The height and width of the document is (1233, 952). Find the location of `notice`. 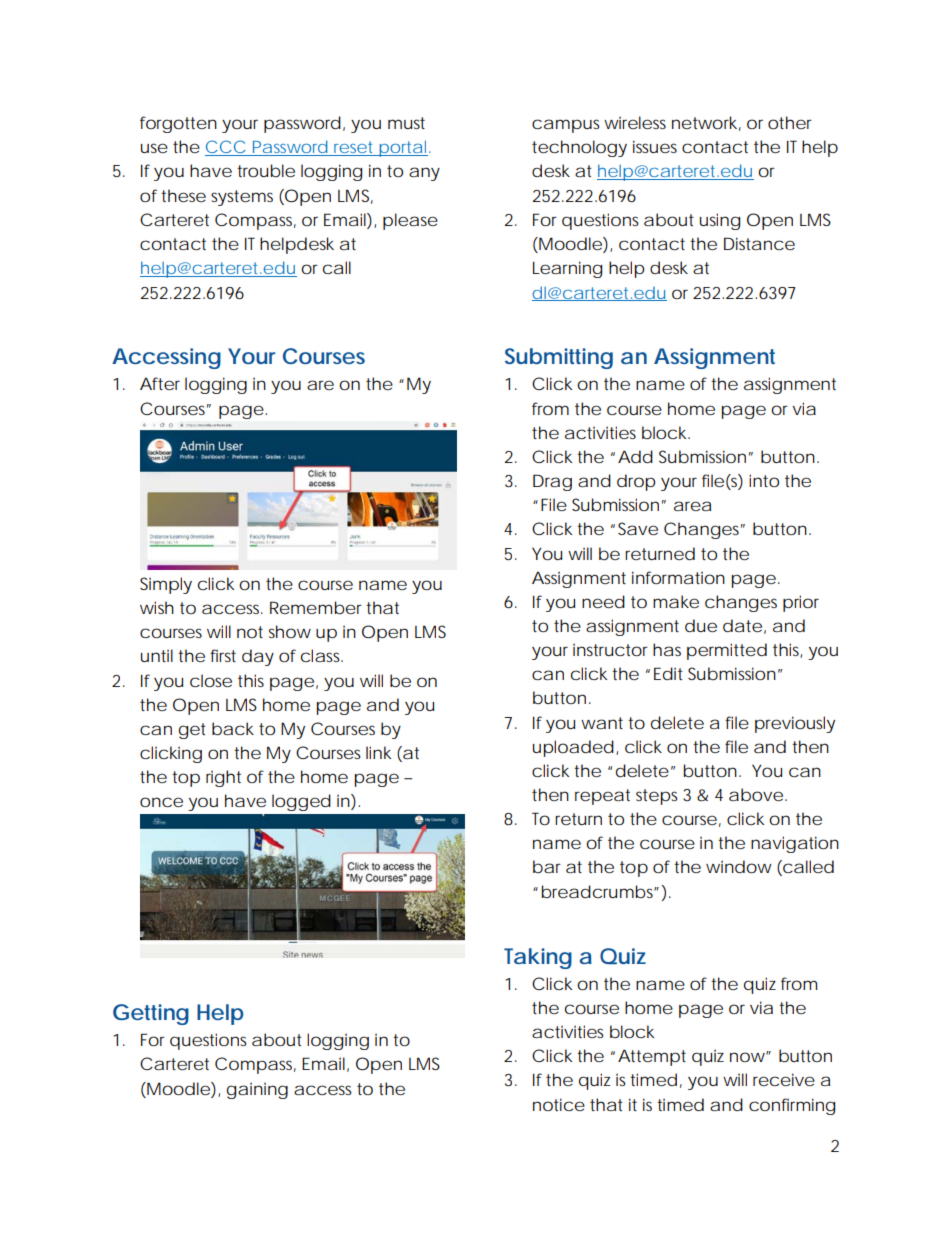

notice is located at coordinates (559, 1104).
